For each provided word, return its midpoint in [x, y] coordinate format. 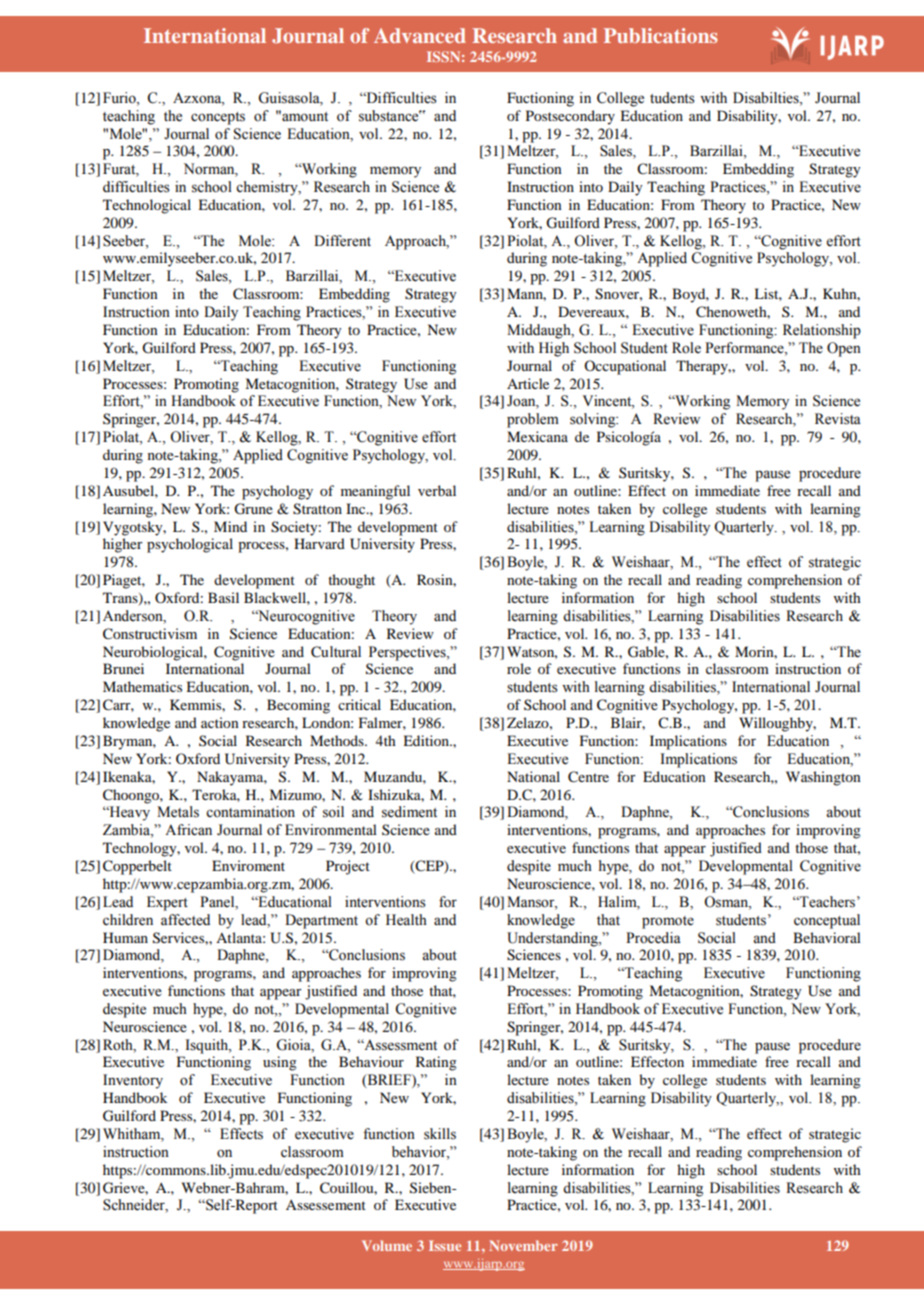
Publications [660, 35]
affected [185, 920]
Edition [427, 740]
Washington [823, 778]
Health [406, 920]
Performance [745, 348]
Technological [147, 206]
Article [528, 383]
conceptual [827, 921]
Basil [223, 597]
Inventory [133, 1081]
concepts [218, 118]
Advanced [420, 35]
